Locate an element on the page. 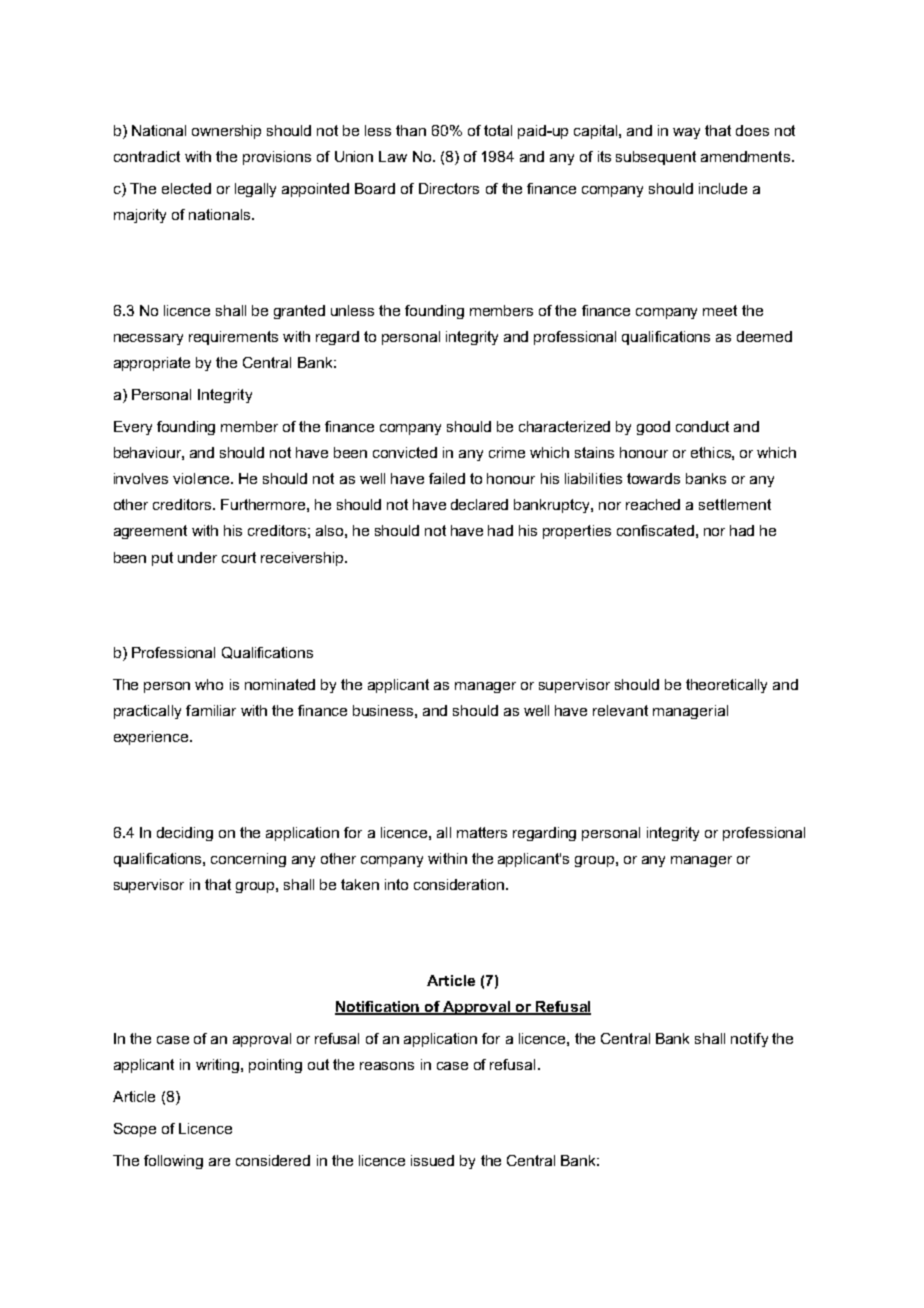  matters is located at coordinates (482, 832).
